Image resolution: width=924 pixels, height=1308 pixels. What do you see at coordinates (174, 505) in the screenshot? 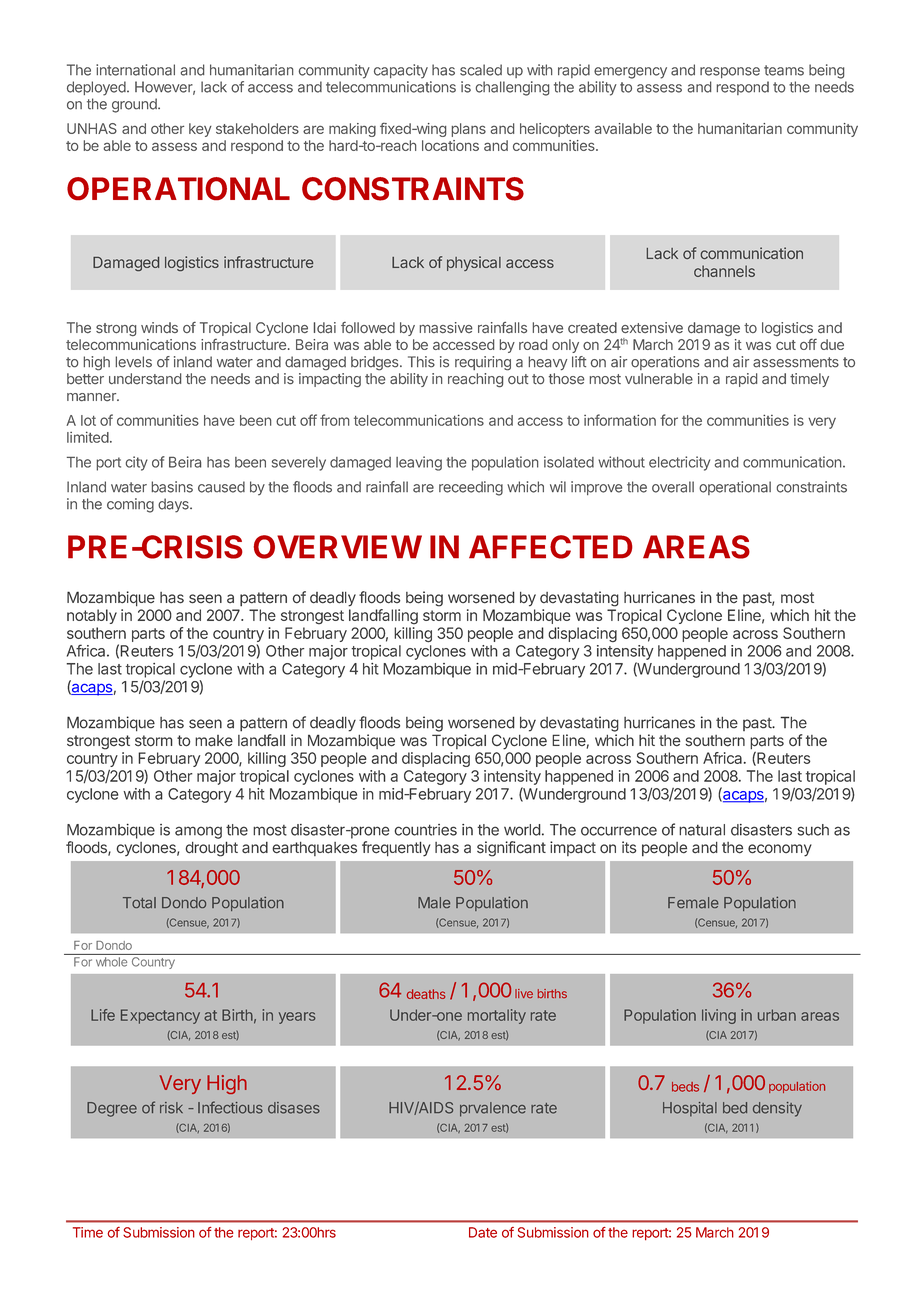
I see `days` at bounding box center [174, 505].
